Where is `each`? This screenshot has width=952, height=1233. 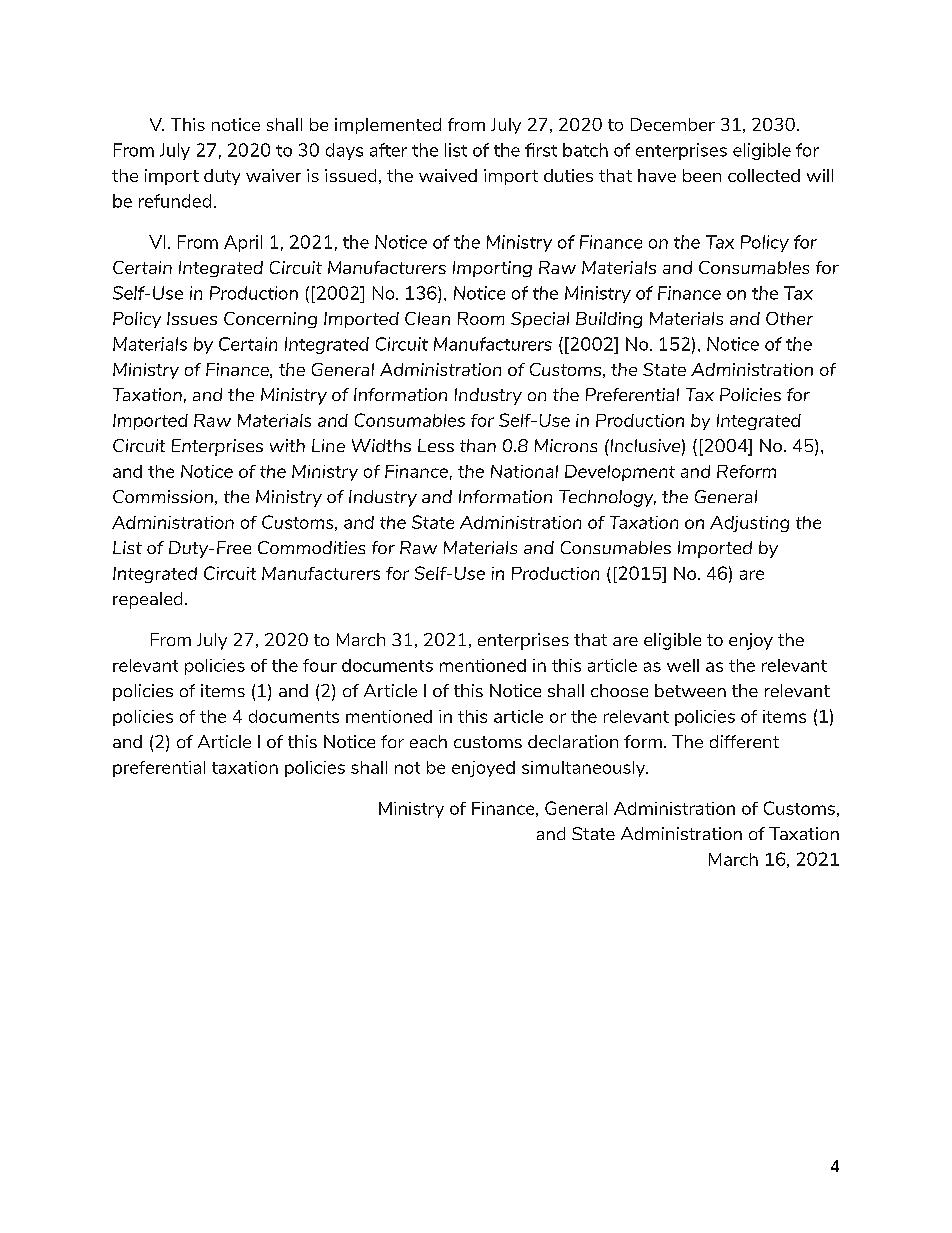 each is located at coordinates (428, 741).
